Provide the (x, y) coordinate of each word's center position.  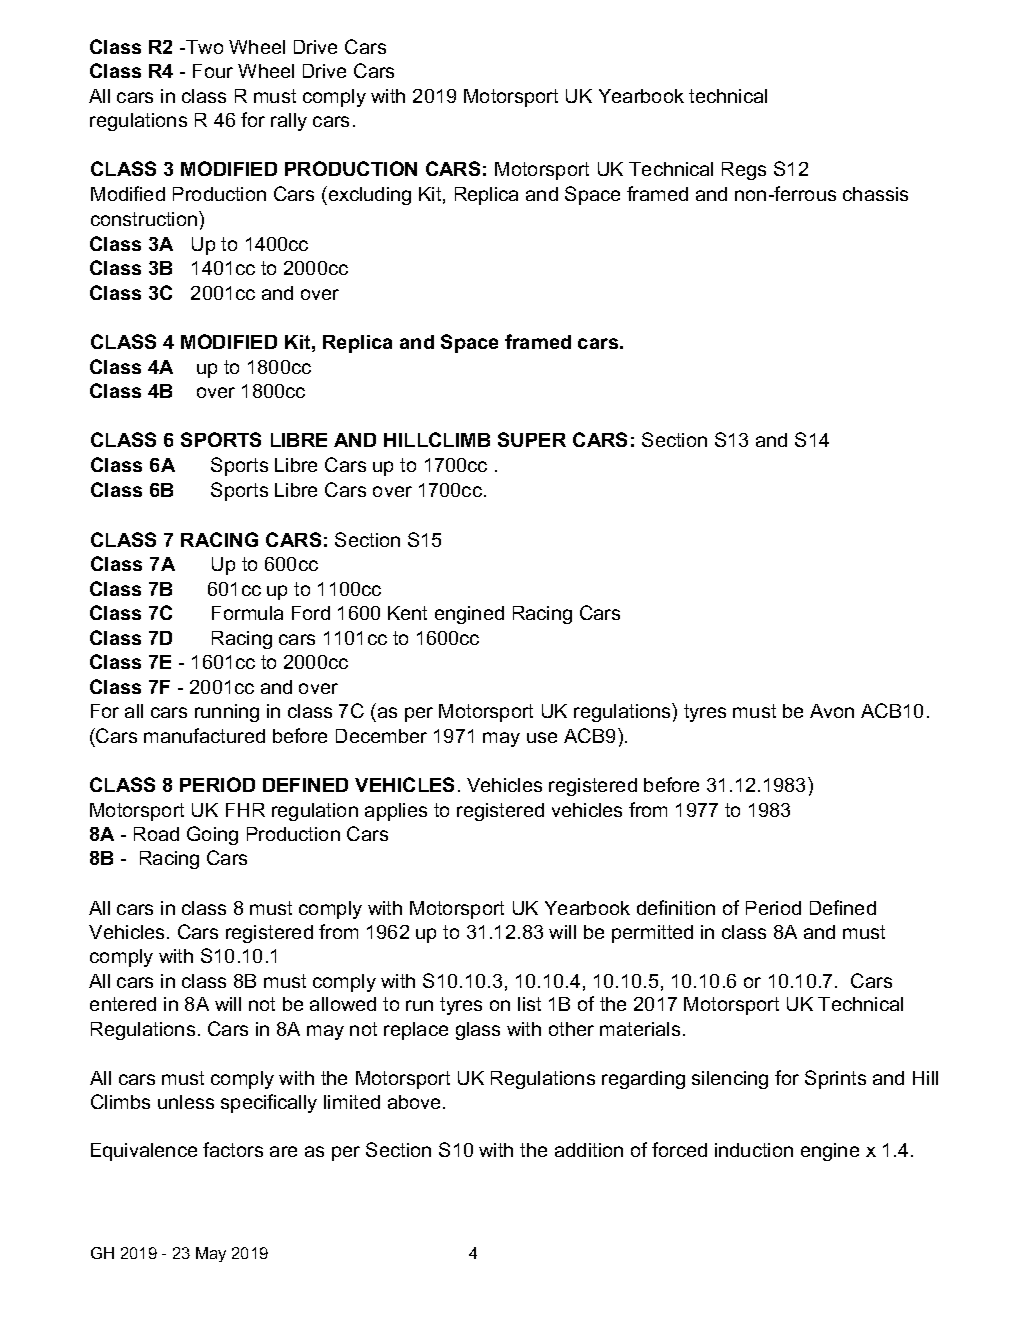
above (414, 1102)
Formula (247, 613)
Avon (832, 711)
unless (186, 1102)
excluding (368, 195)
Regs (744, 171)
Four (213, 71)
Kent (407, 613)
